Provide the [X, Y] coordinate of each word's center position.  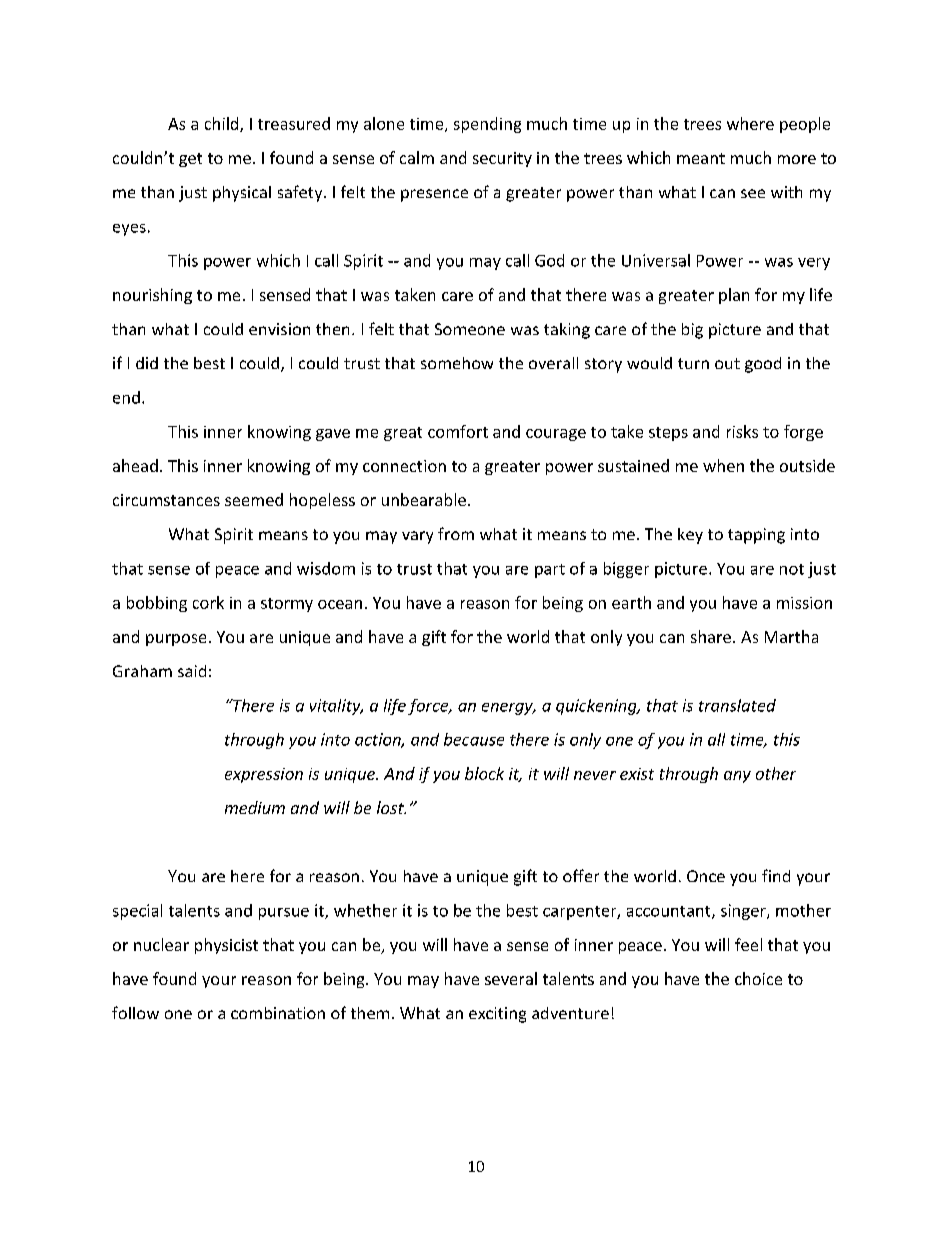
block [484, 773]
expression [264, 775]
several [511, 978]
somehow [457, 363]
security [502, 159]
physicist [226, 946]
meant [701, 158]
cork [208, 602]
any [737, 777]
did [147, 363]
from [456, 533]
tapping [756, 536]
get [190, 160]
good [763, 365]
